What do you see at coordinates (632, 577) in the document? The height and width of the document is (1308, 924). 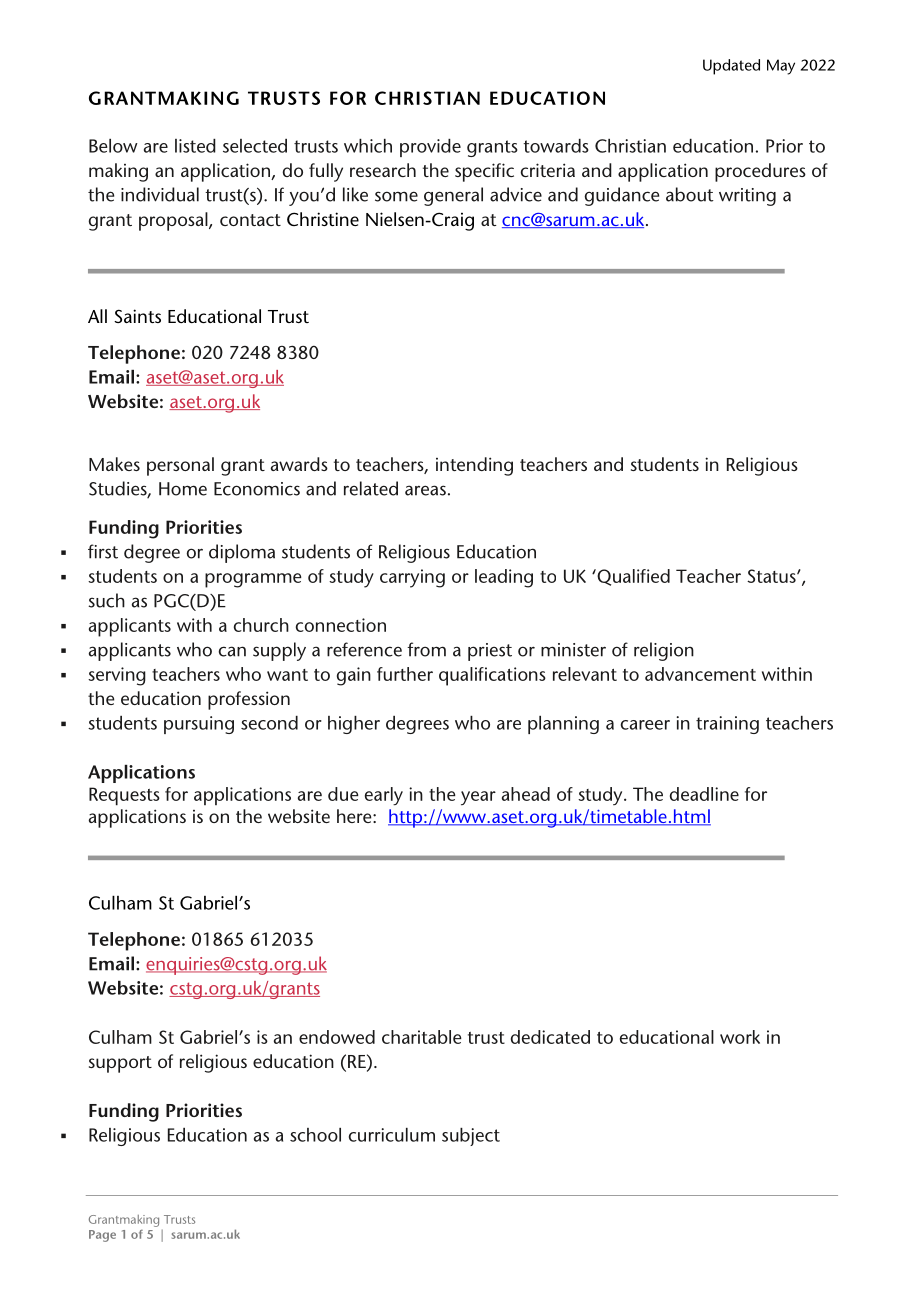 I see `Qualified` at bounding box center [632, 577].
